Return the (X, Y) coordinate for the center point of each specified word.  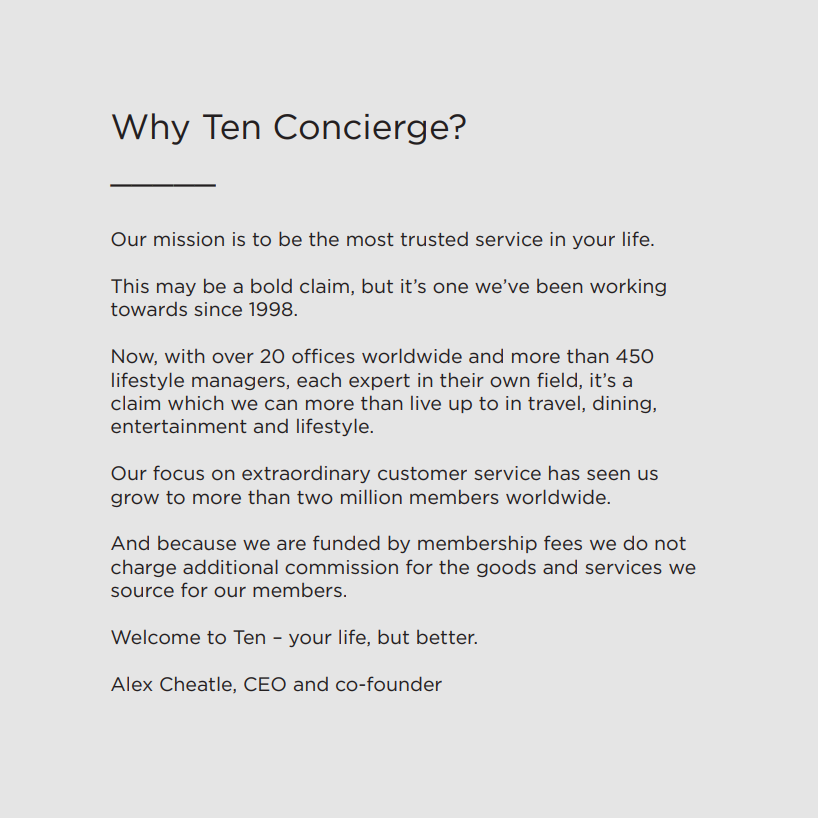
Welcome (155, 637)
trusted (434, 239)
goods (506, 568)
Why (151, 129)
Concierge (362, 129)
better (447, 637)
